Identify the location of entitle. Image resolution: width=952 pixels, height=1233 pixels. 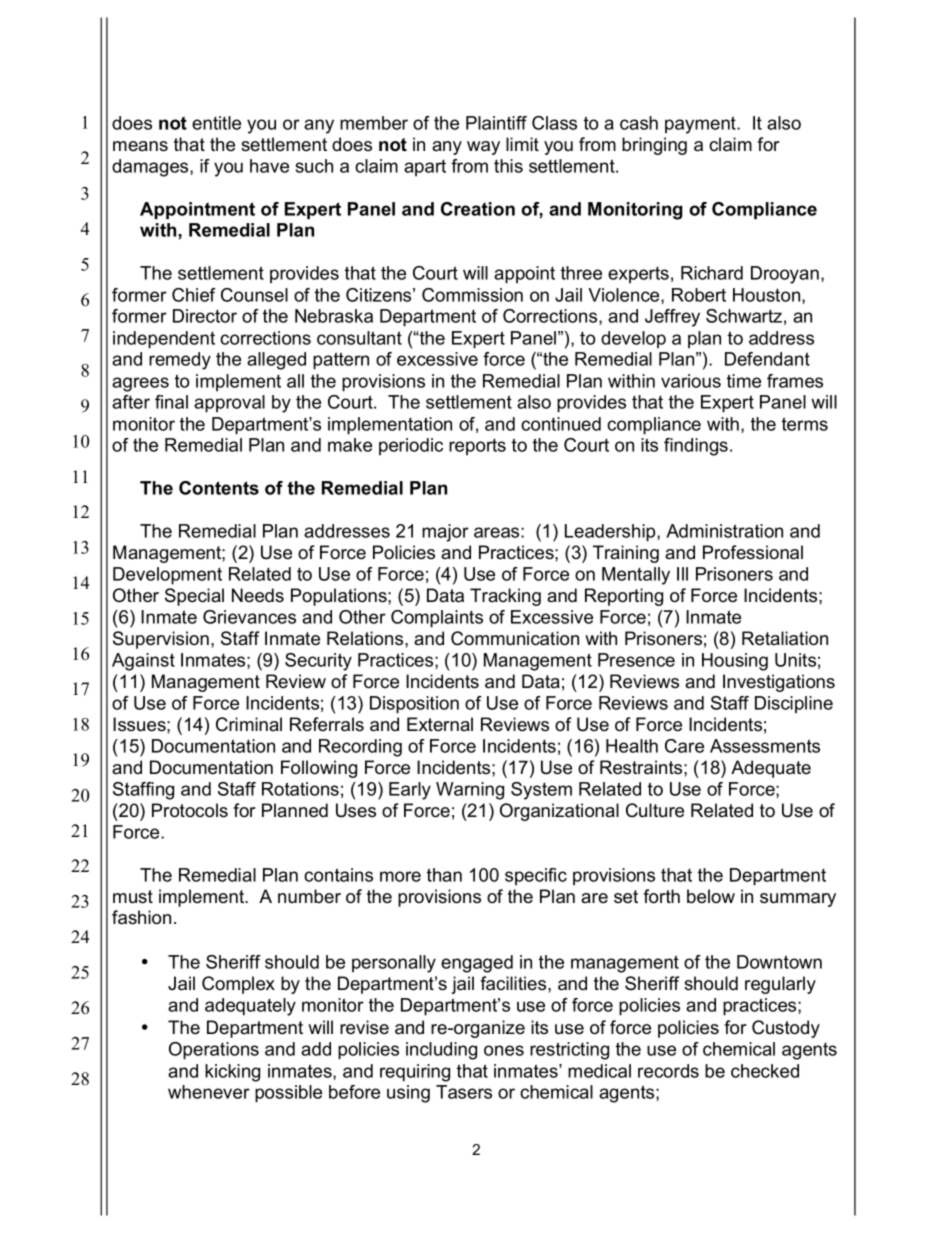
(216, 123).
